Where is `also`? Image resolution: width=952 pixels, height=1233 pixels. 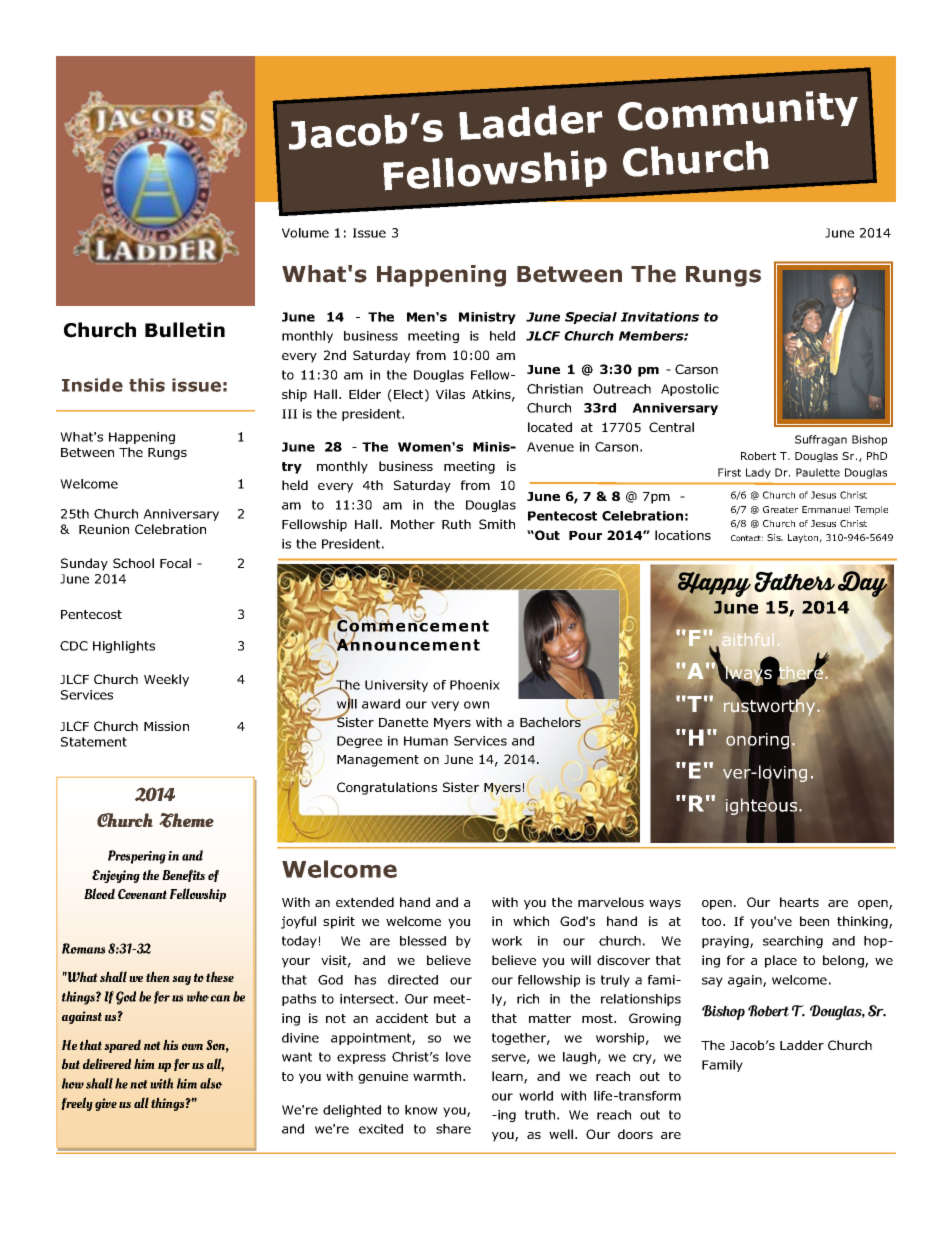 also is located at coordinates (211, 1083).
